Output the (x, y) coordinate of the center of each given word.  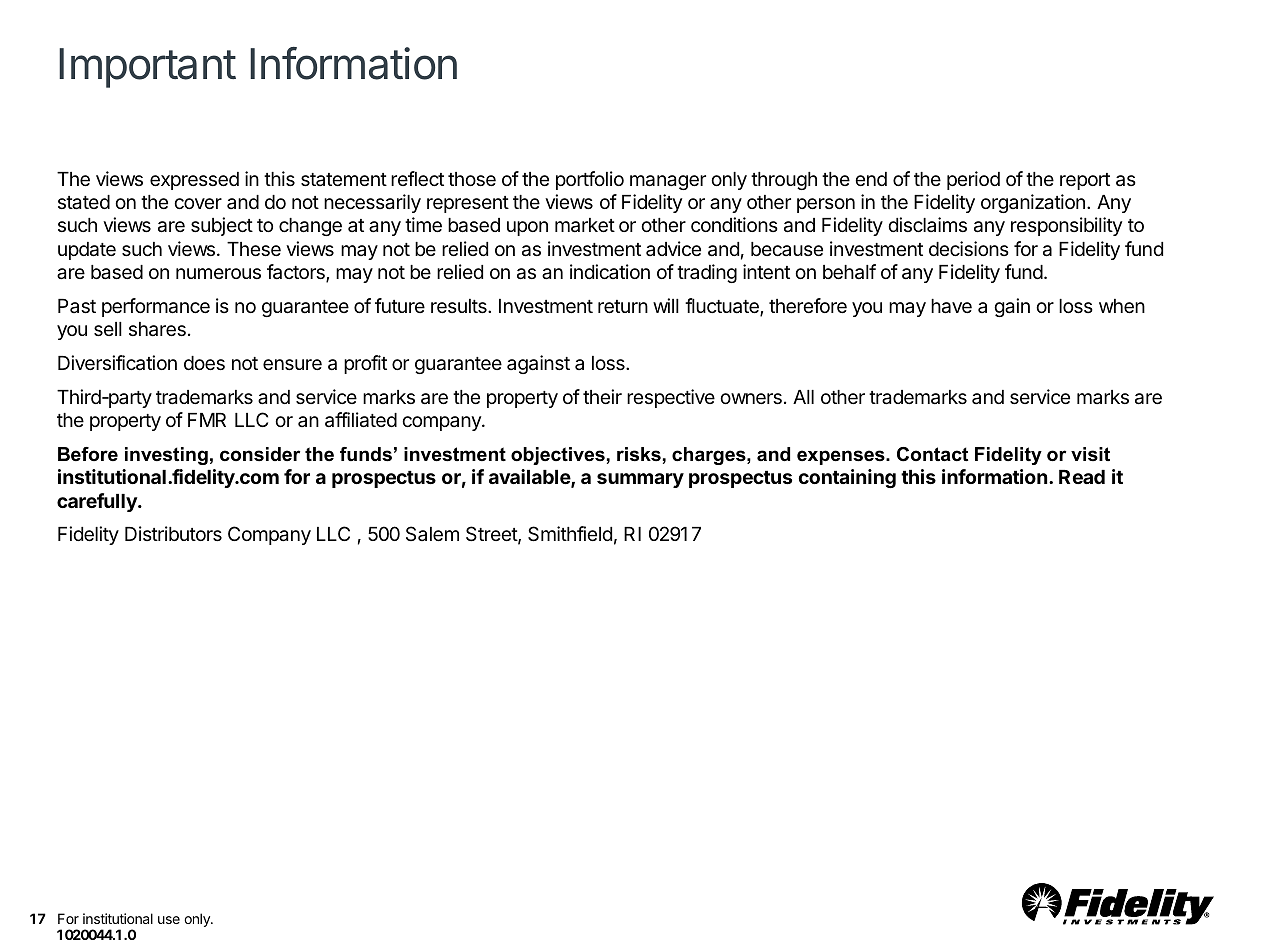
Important (147, 68)
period (973, 180)
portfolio (590, 180)
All (803, 397)
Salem (432, 533)
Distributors (173, 533)
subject (222, 226)
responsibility (1066, 226)
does (204, 363)
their (602, 396)
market (585, 225)
